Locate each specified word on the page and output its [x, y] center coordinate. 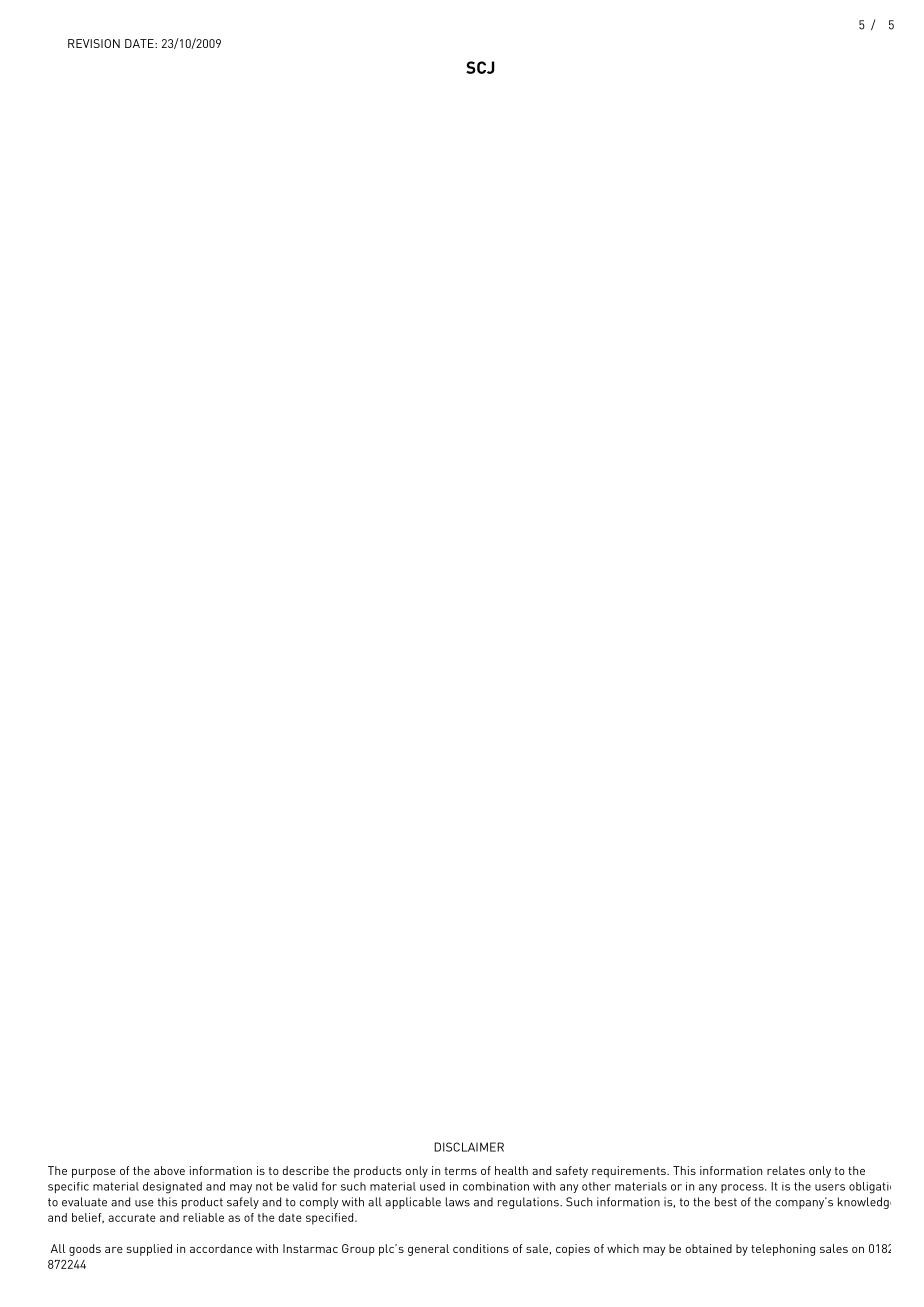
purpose [94, 1173]
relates [786, 1170]
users [830, 1187]
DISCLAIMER [469, 1147]
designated [172, 1188]
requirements [630, 1172]
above [169, 1170]
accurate [132, 1218]
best [726, 1202]
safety [572, 1172]
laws [458, 1202]
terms [461, 1171]
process [743, 1188]
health [511, 1170]
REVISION [94, 43]
